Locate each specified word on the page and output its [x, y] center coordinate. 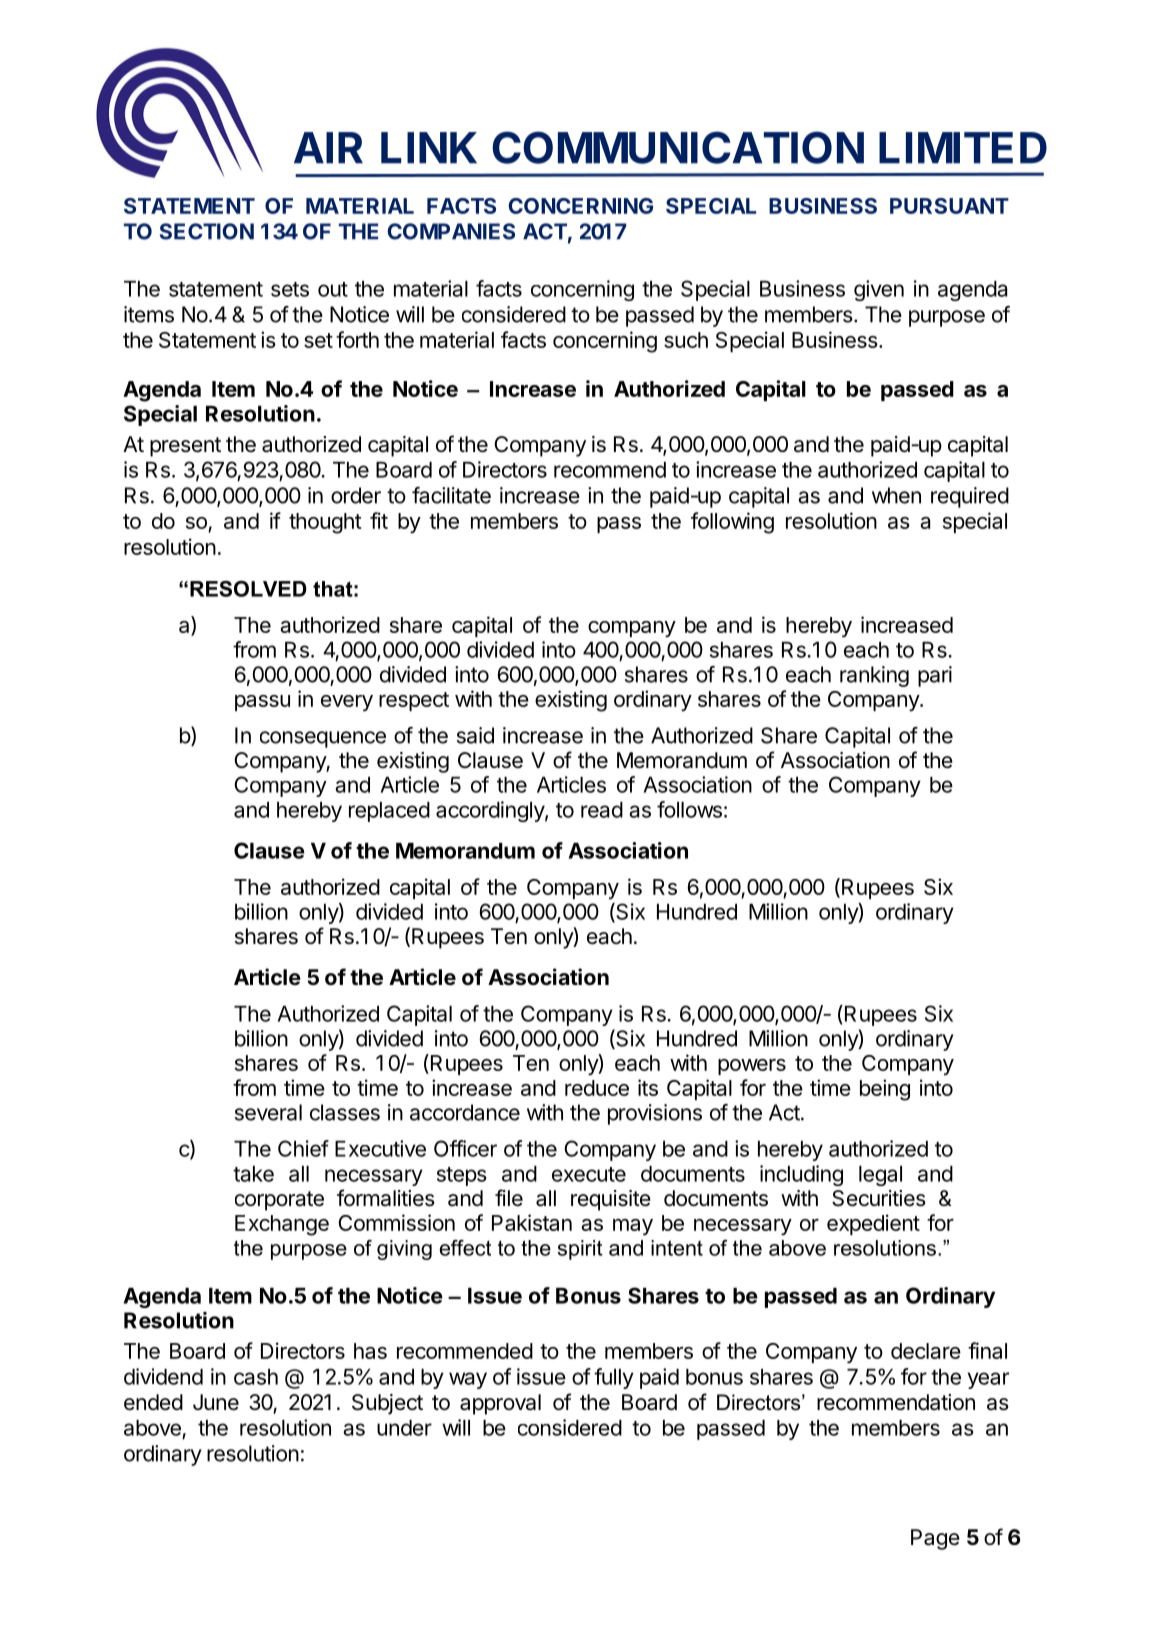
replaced [389, 812]
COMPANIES [451, 231]
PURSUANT [949, 206]
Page [935, 1539]
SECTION [207, 231]
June [216, 1402]
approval [500, 1404]
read [602, 810]
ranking [874, 676]
